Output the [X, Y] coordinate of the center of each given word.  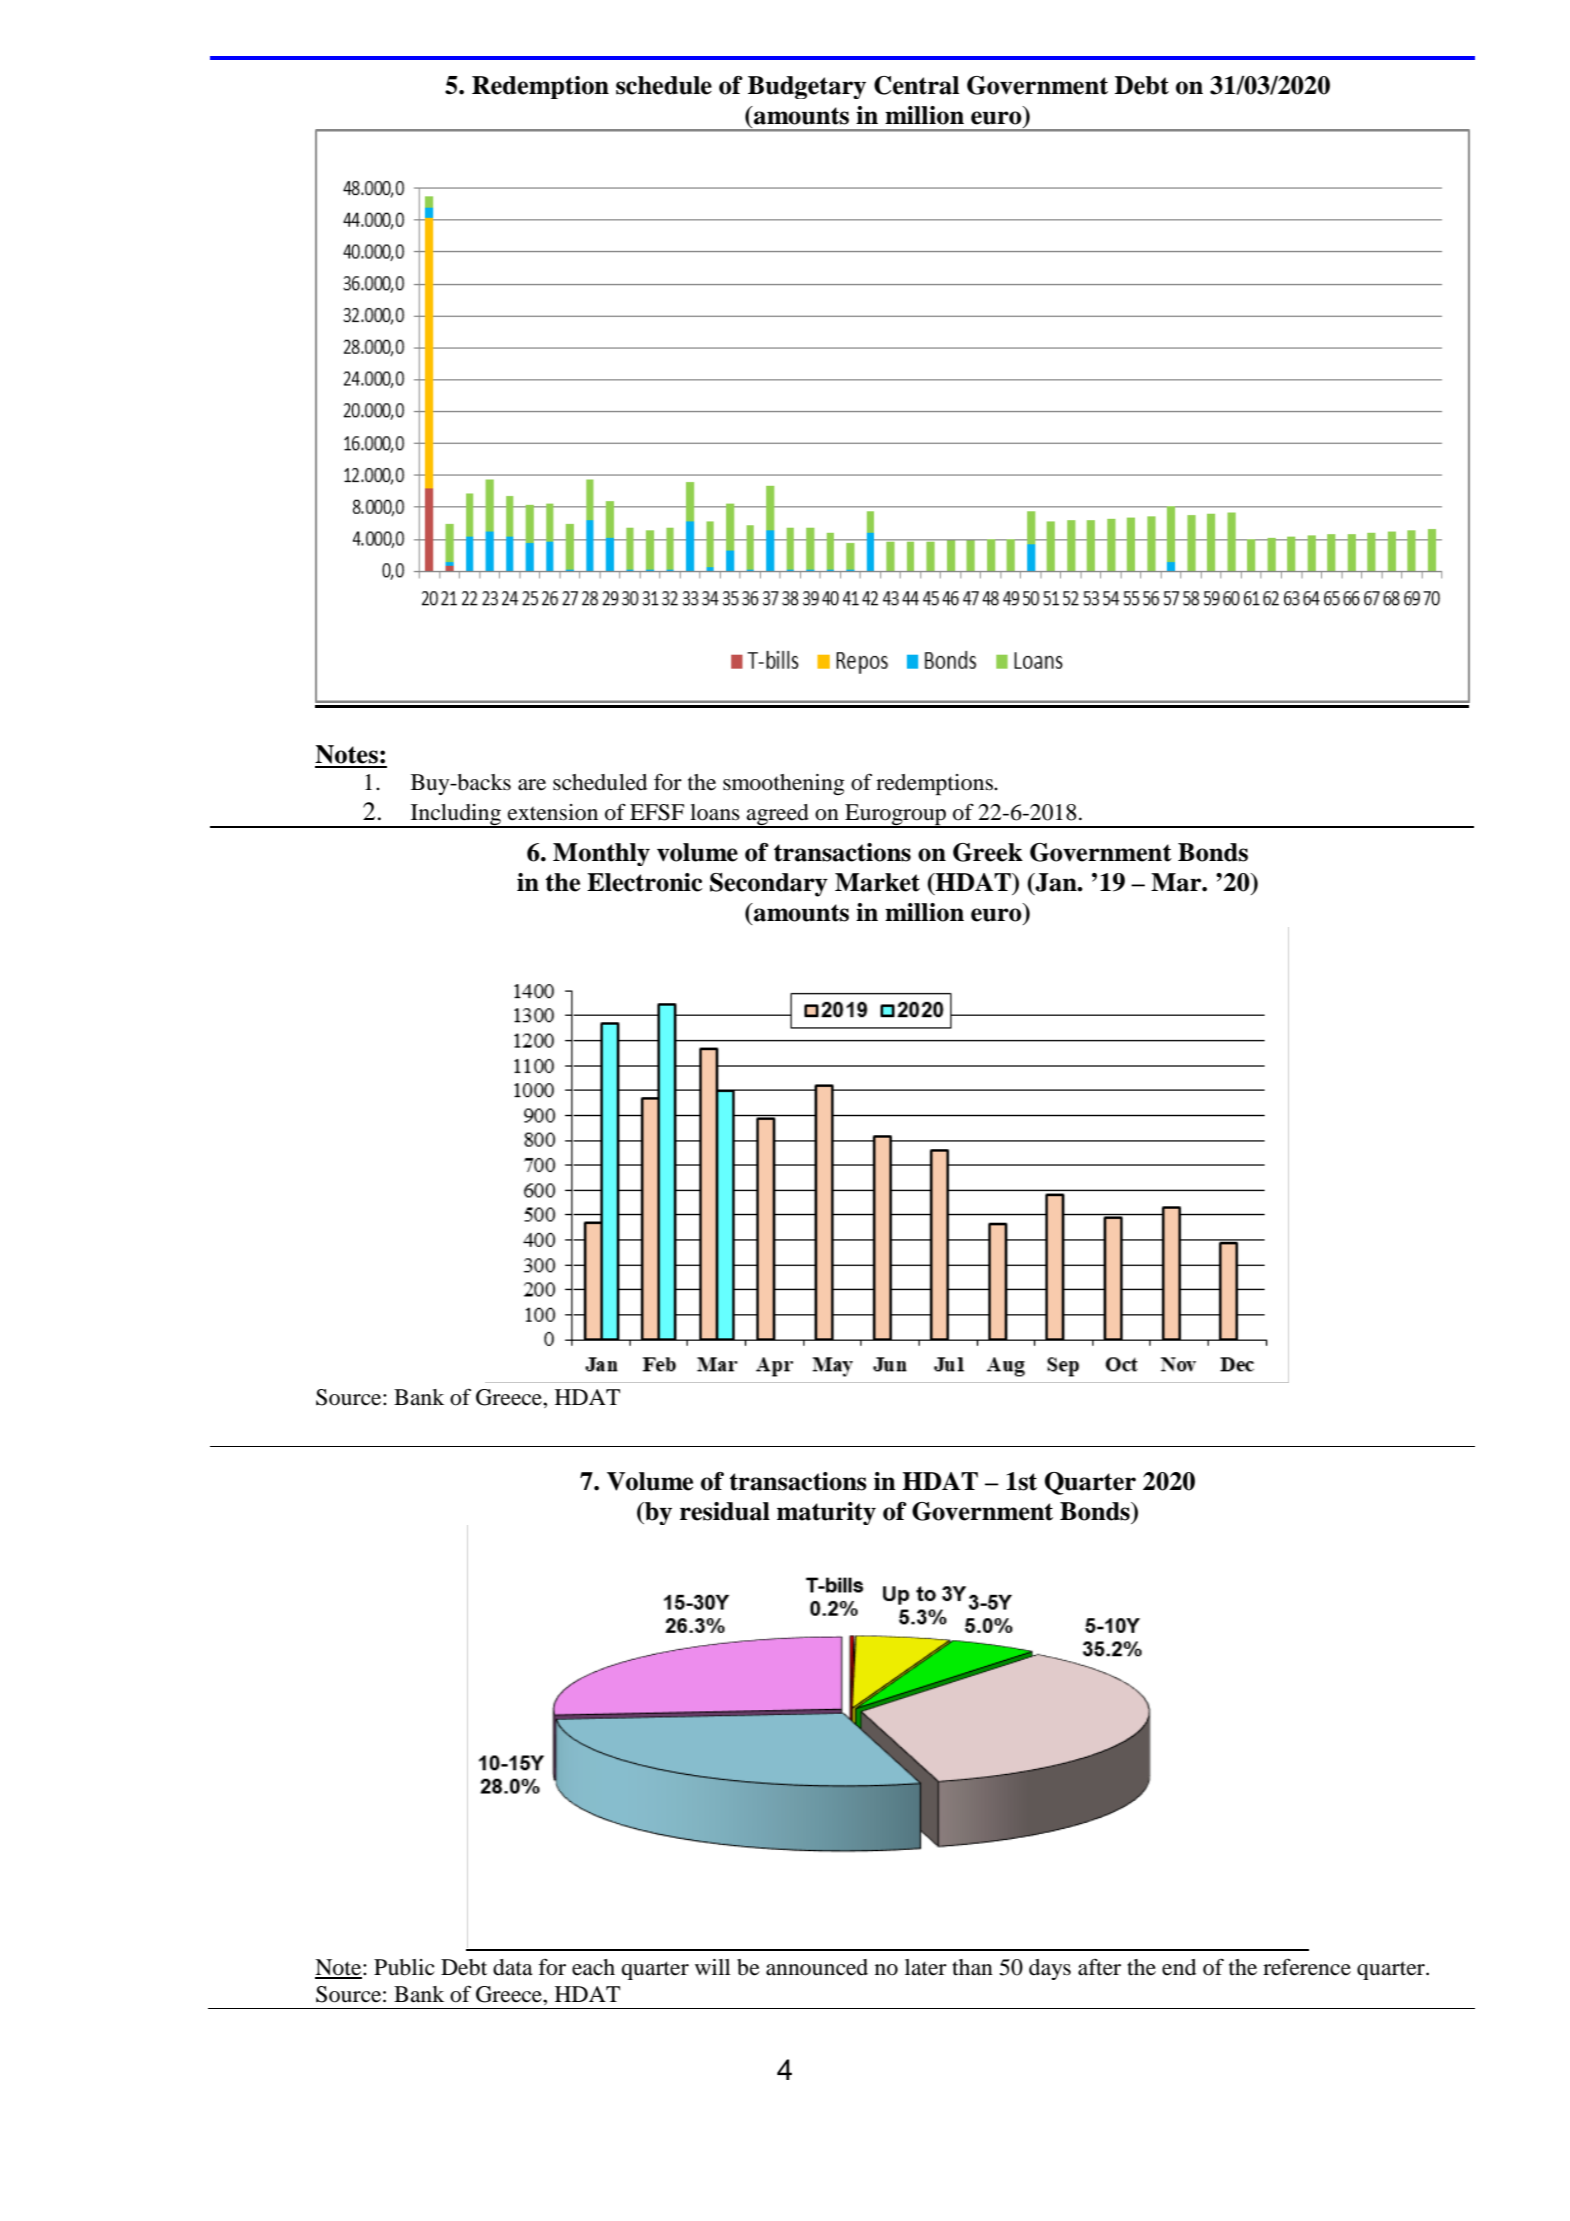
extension [553, 812]
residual [725, 1511]
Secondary [769, 885]
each [593, 1967]
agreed [778, 816]
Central [916, 85]
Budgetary [807, 87]
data [513, 1967]
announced [817, 1967]
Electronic [644, 882]
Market [877, 882]
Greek [988, 852]
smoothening [784, 784]
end [1179, 1967]
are [532, 785]
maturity [826, 1513]
